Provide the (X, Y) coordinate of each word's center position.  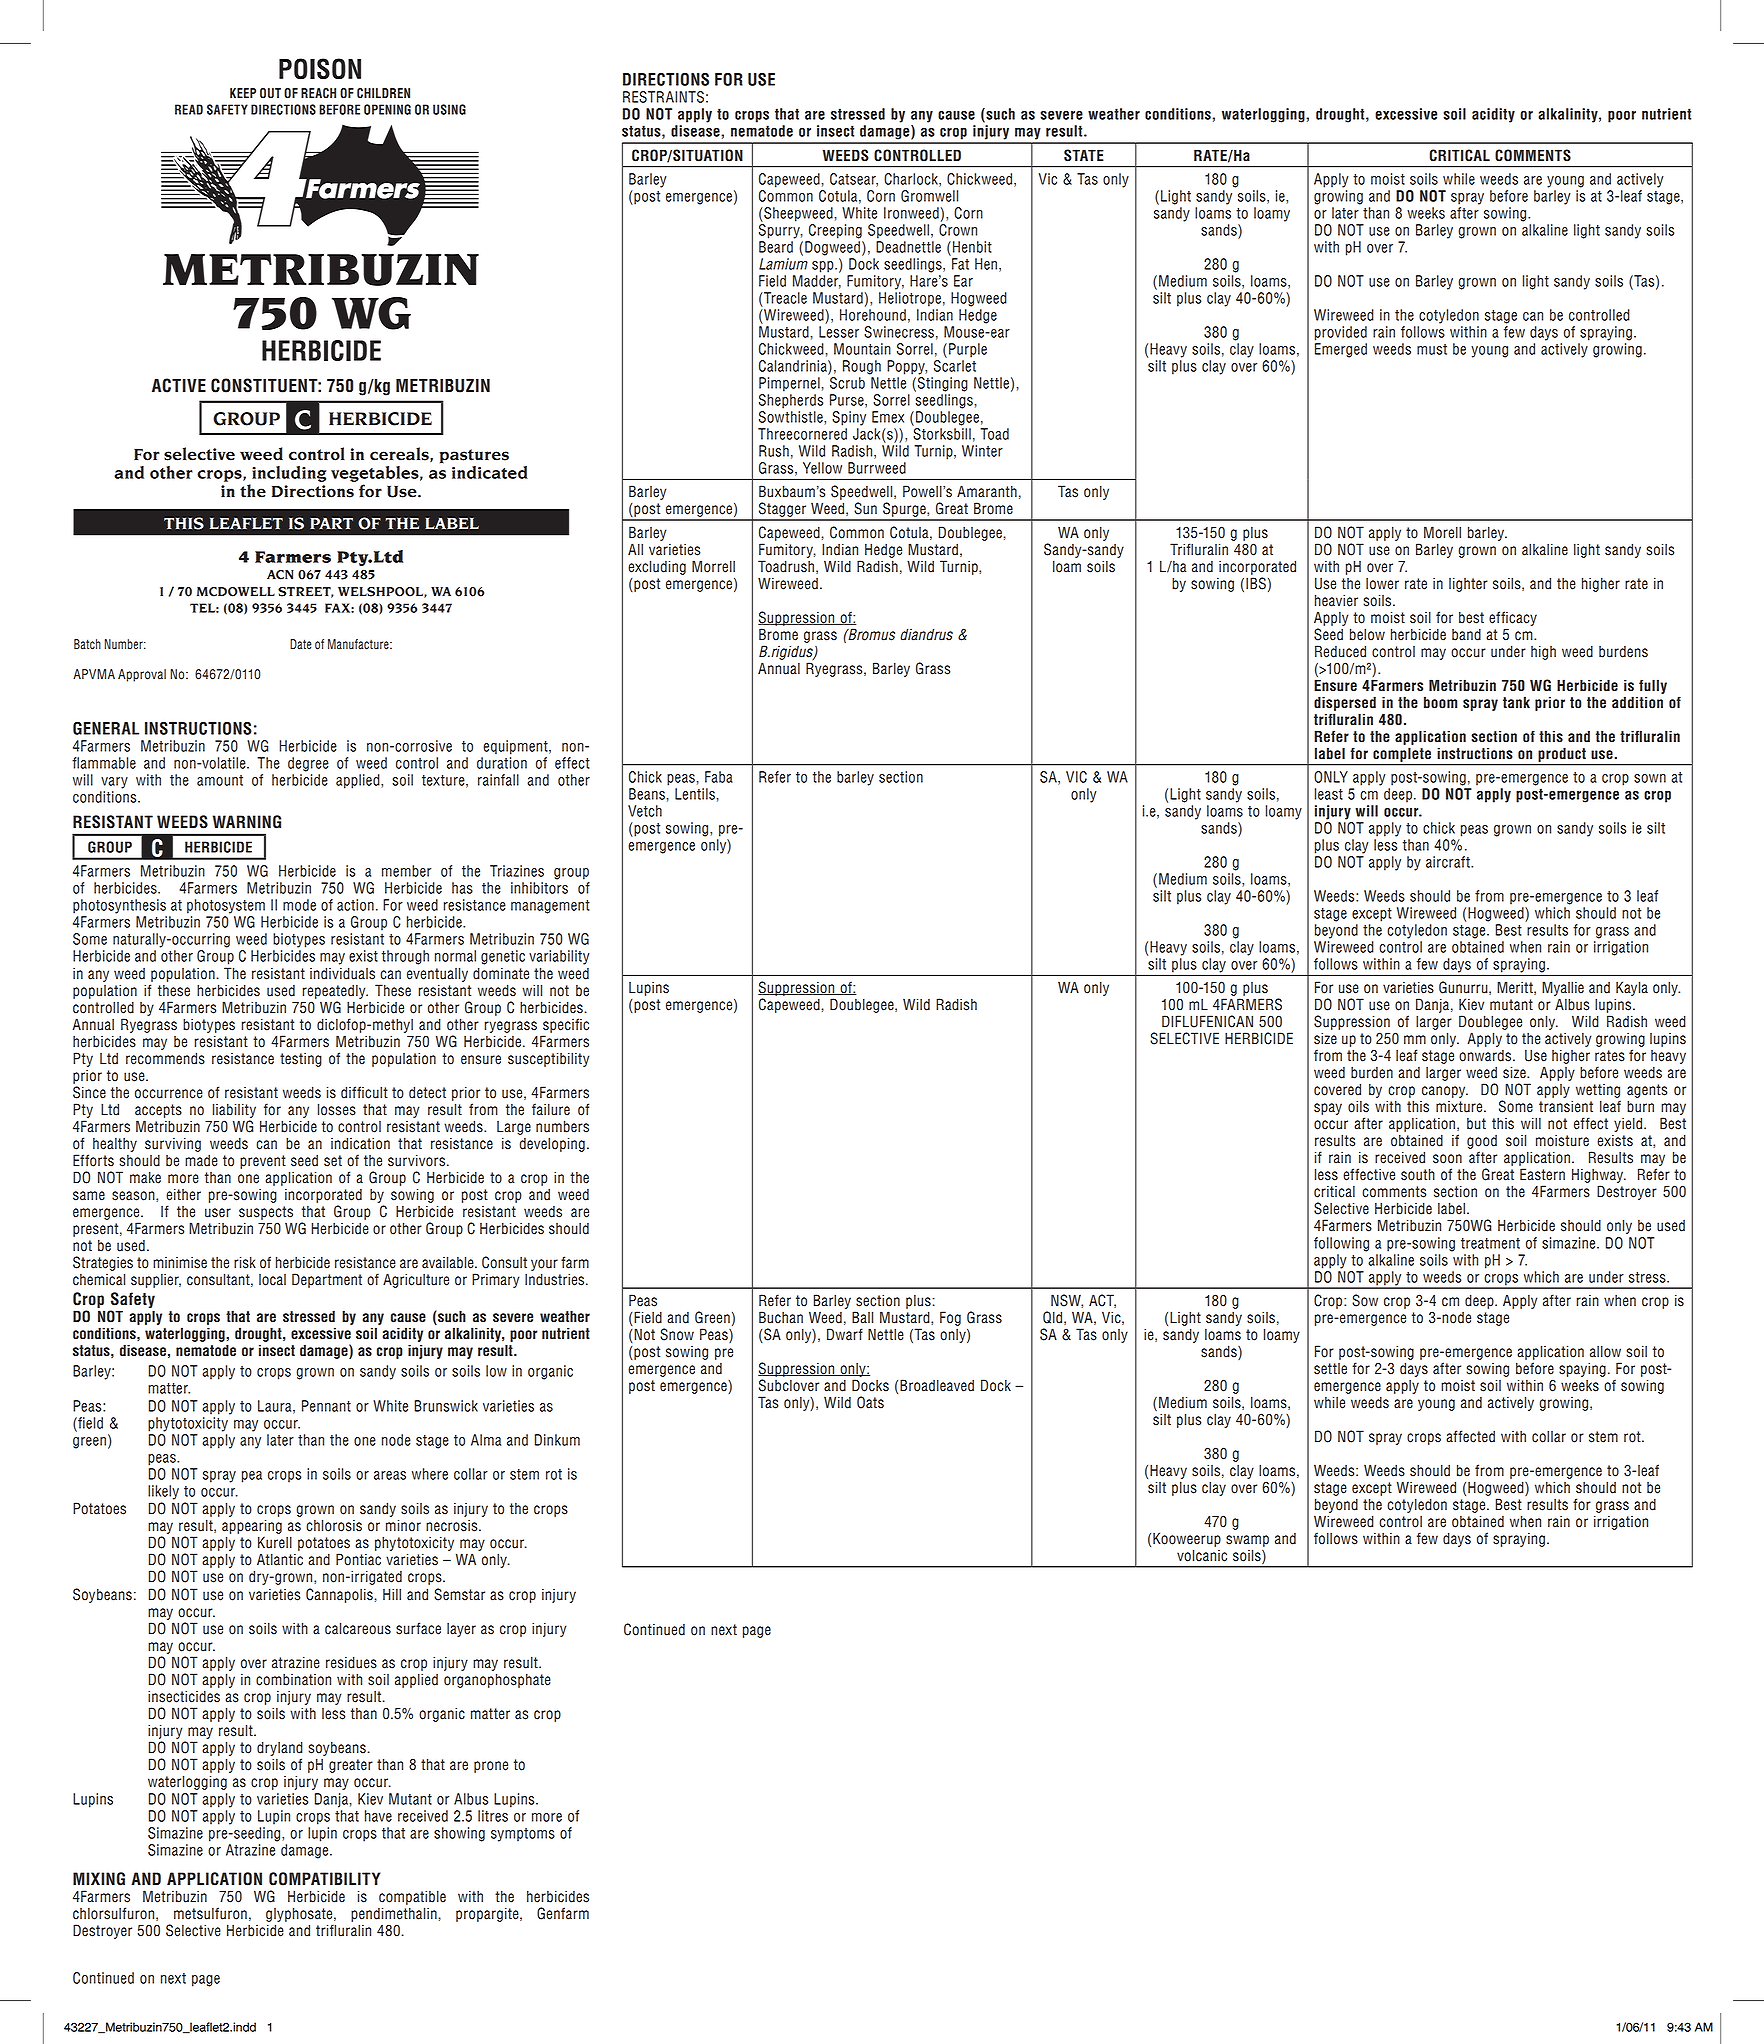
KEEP (243, 93)
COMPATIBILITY (324, 1879)
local (272, 1280)
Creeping (835, 231)
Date (301, 644)
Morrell (713, 566)
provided (1341, 333)
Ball (862, 1317)
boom (1440, 702)
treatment (1490, 1243)
